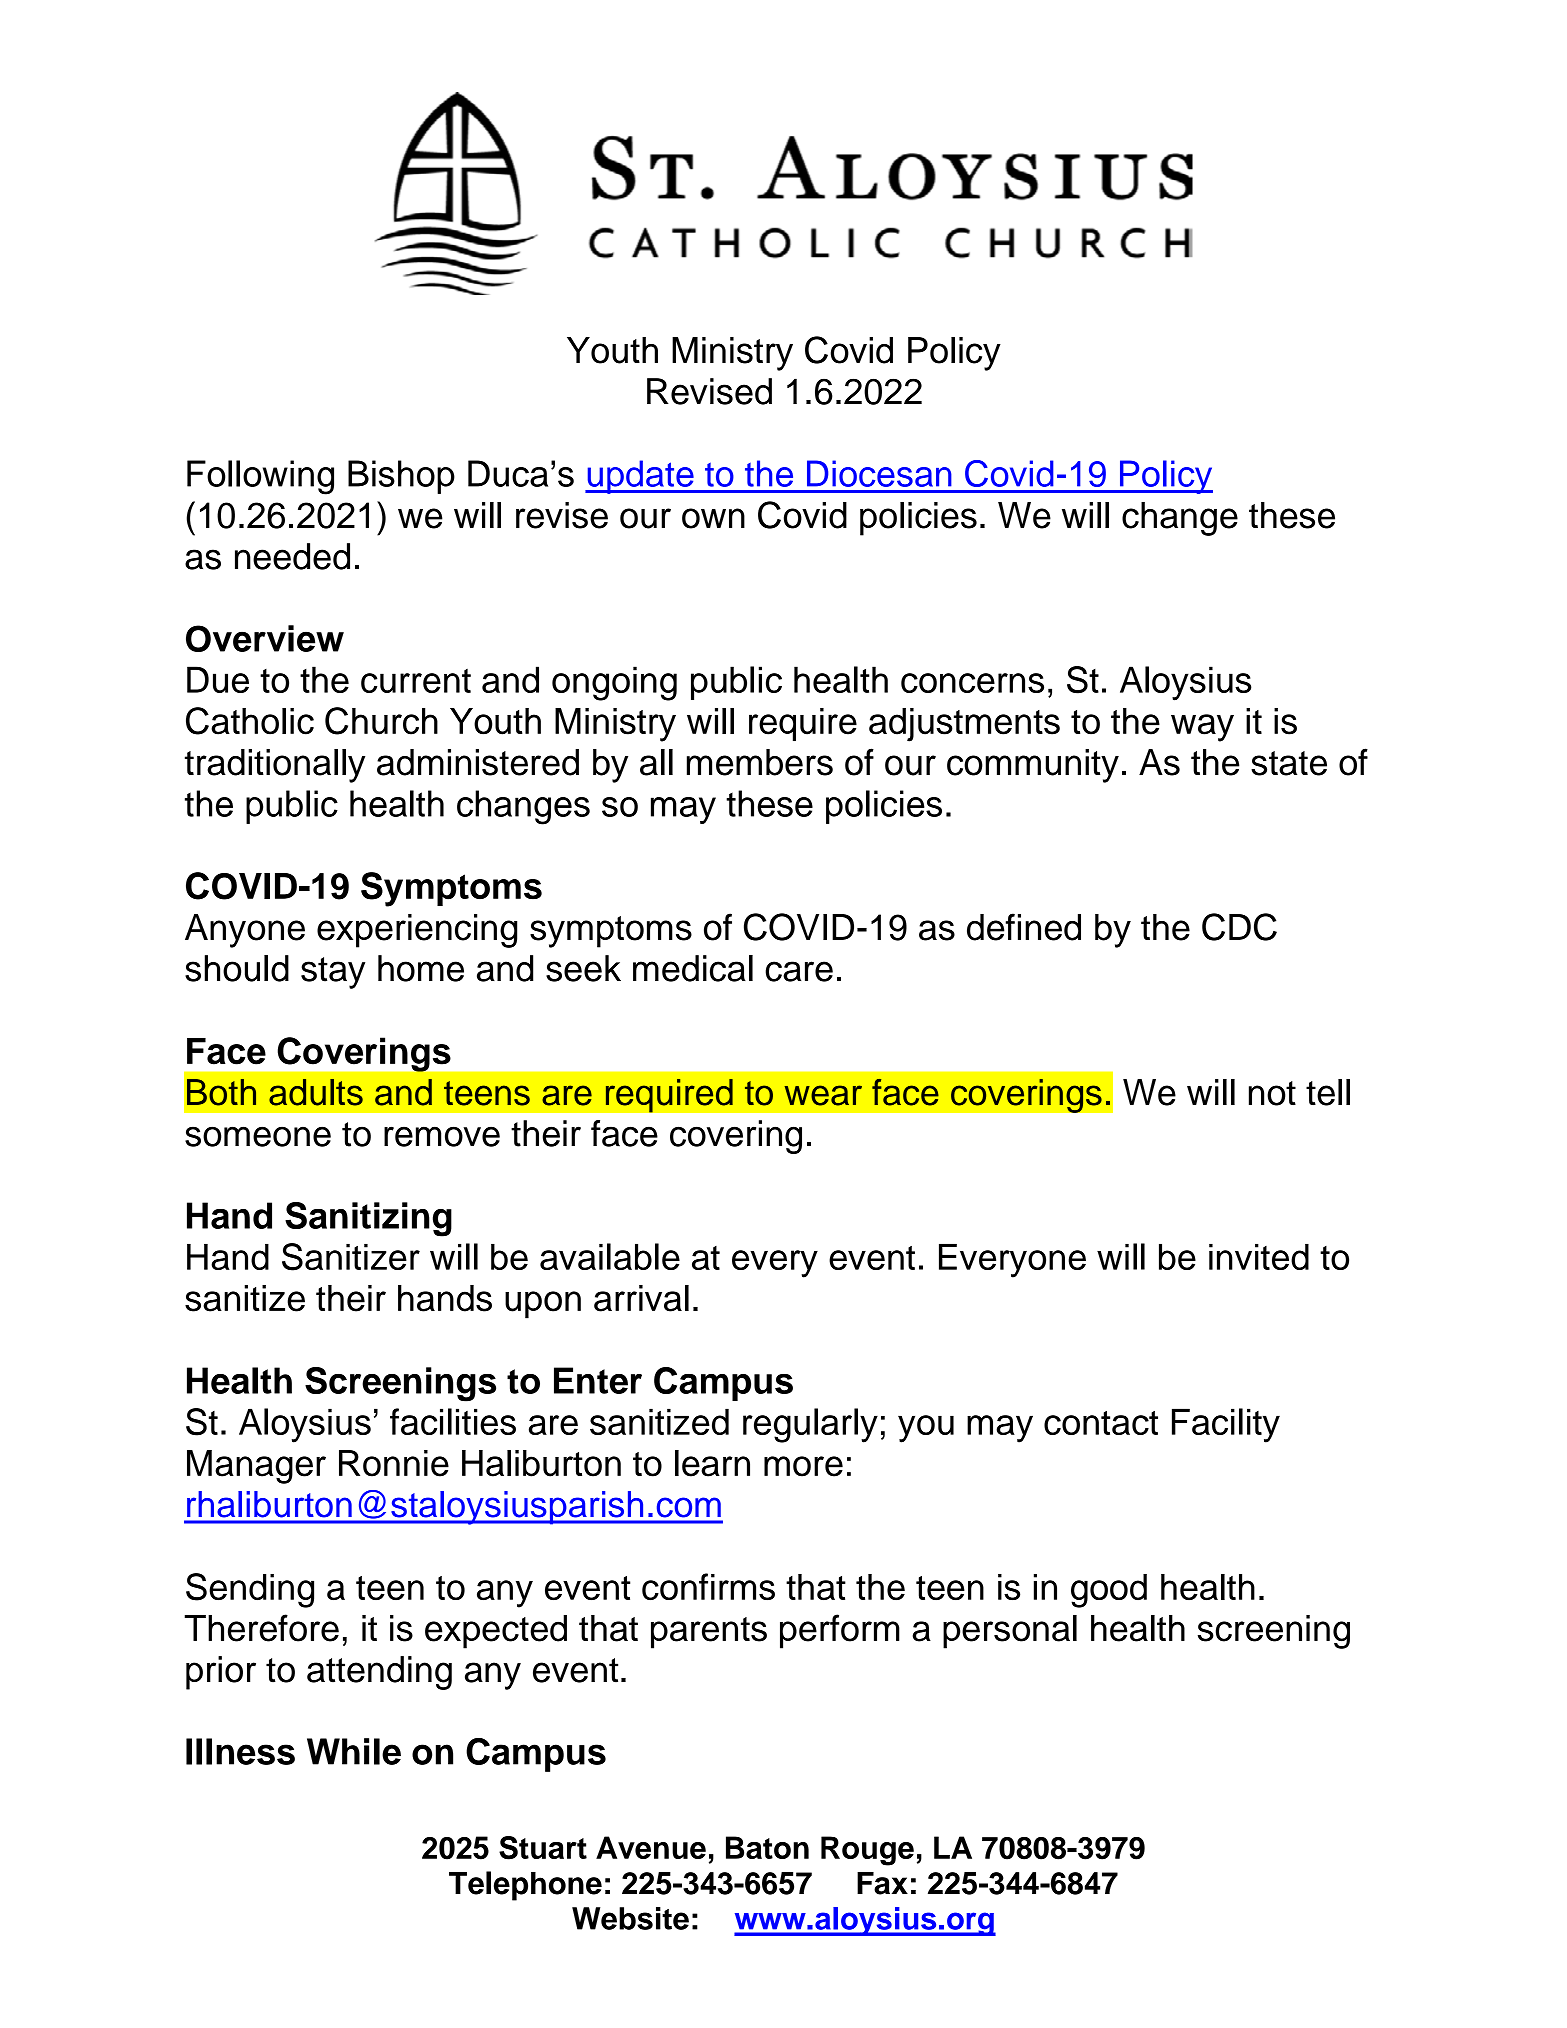  I want to click on Baton, so click(767, 1847).
